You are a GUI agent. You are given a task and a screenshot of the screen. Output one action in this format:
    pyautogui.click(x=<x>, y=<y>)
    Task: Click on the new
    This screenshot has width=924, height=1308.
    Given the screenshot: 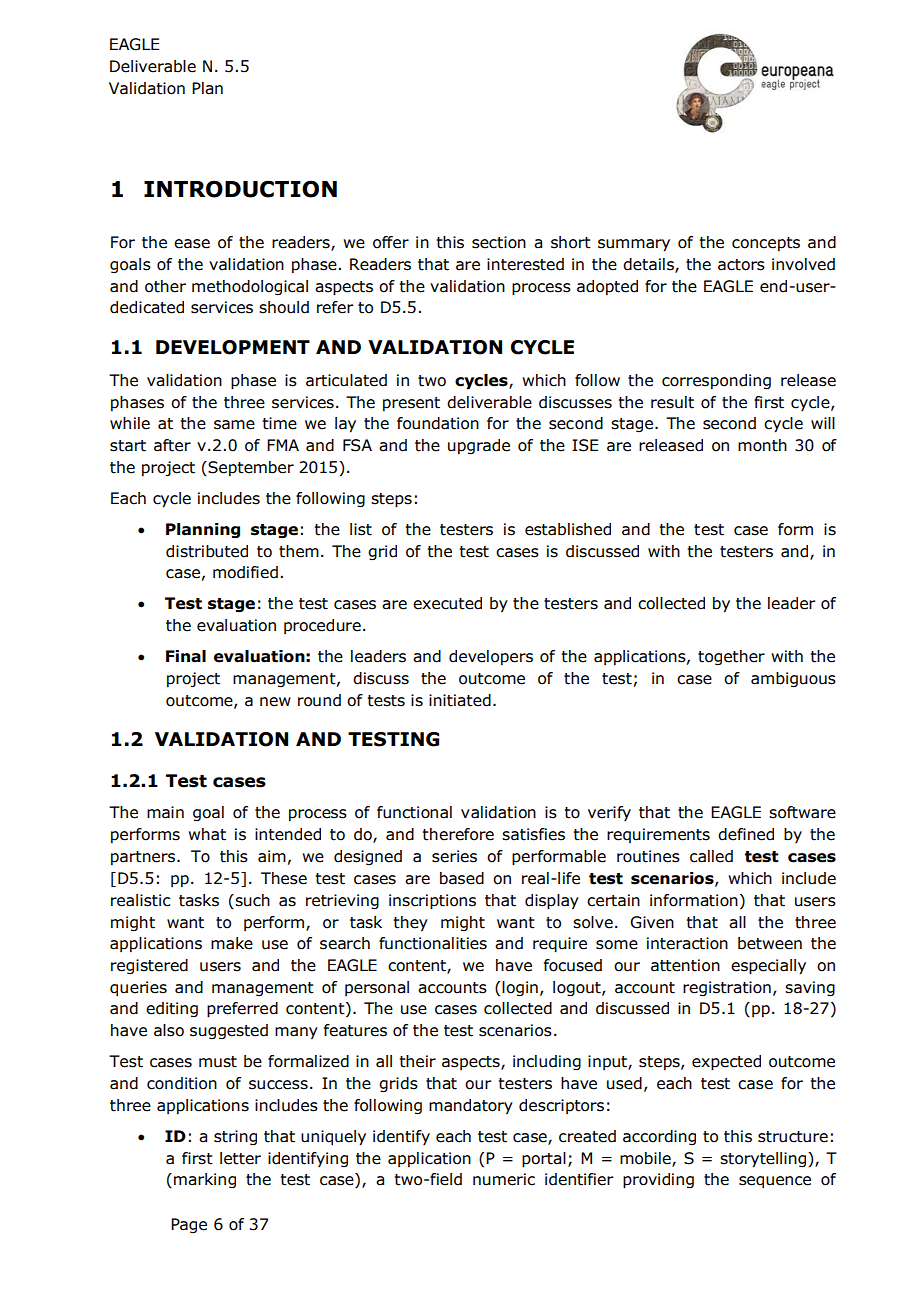 What is the action you would take?
    pyautogui.click(x=275, y=702)
